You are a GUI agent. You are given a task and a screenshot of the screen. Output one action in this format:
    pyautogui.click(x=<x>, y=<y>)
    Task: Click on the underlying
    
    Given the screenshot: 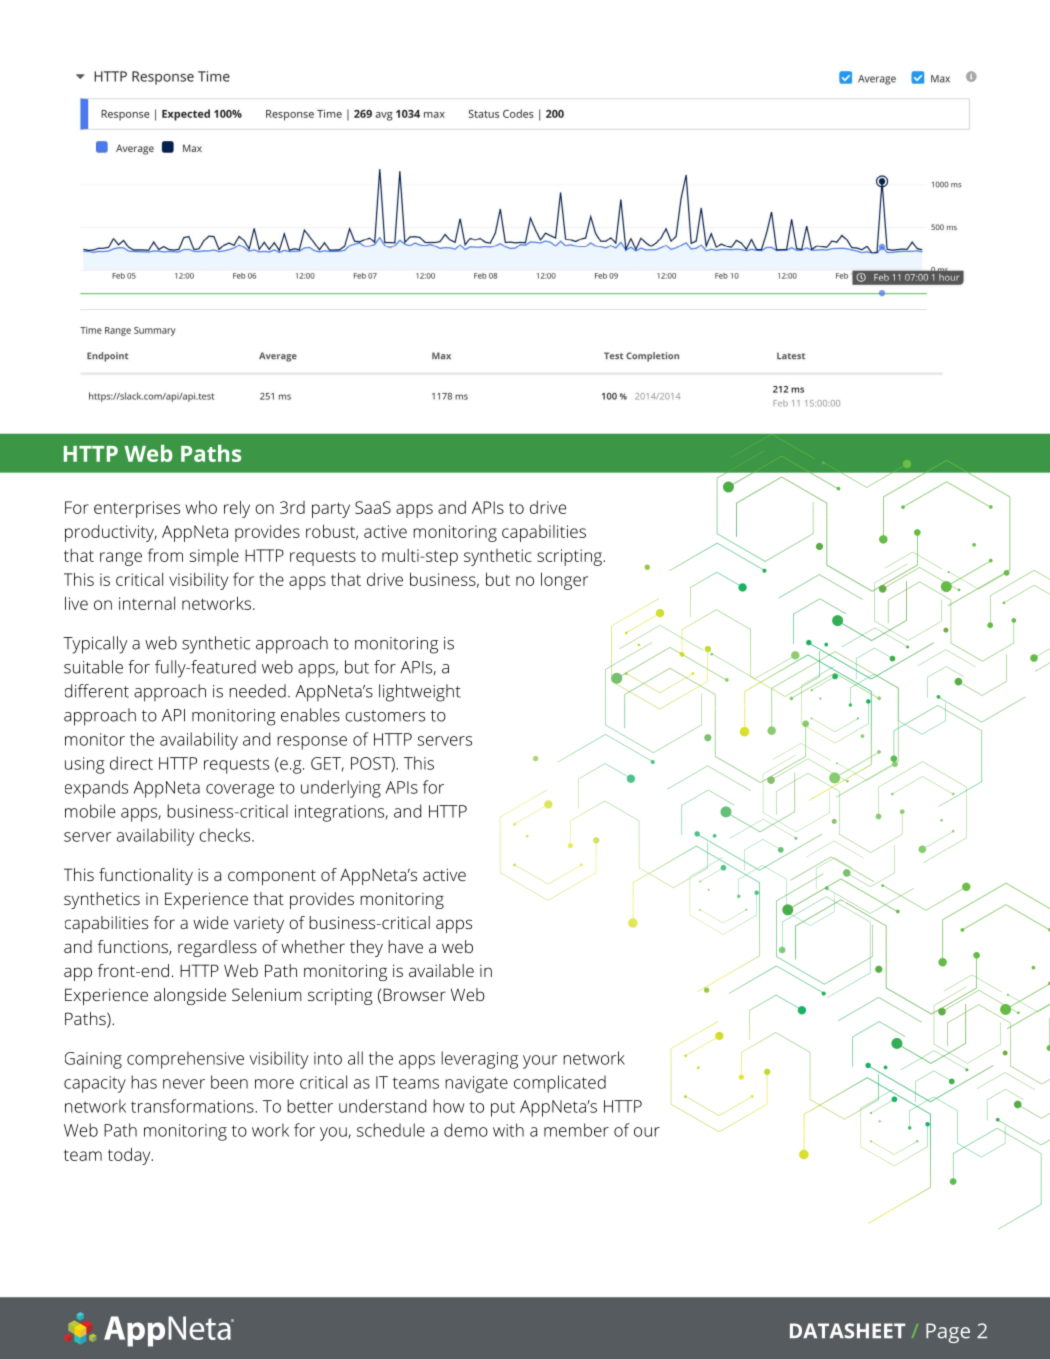 What is the action you would take?
    pyautogui.click(x=341, y=789)
